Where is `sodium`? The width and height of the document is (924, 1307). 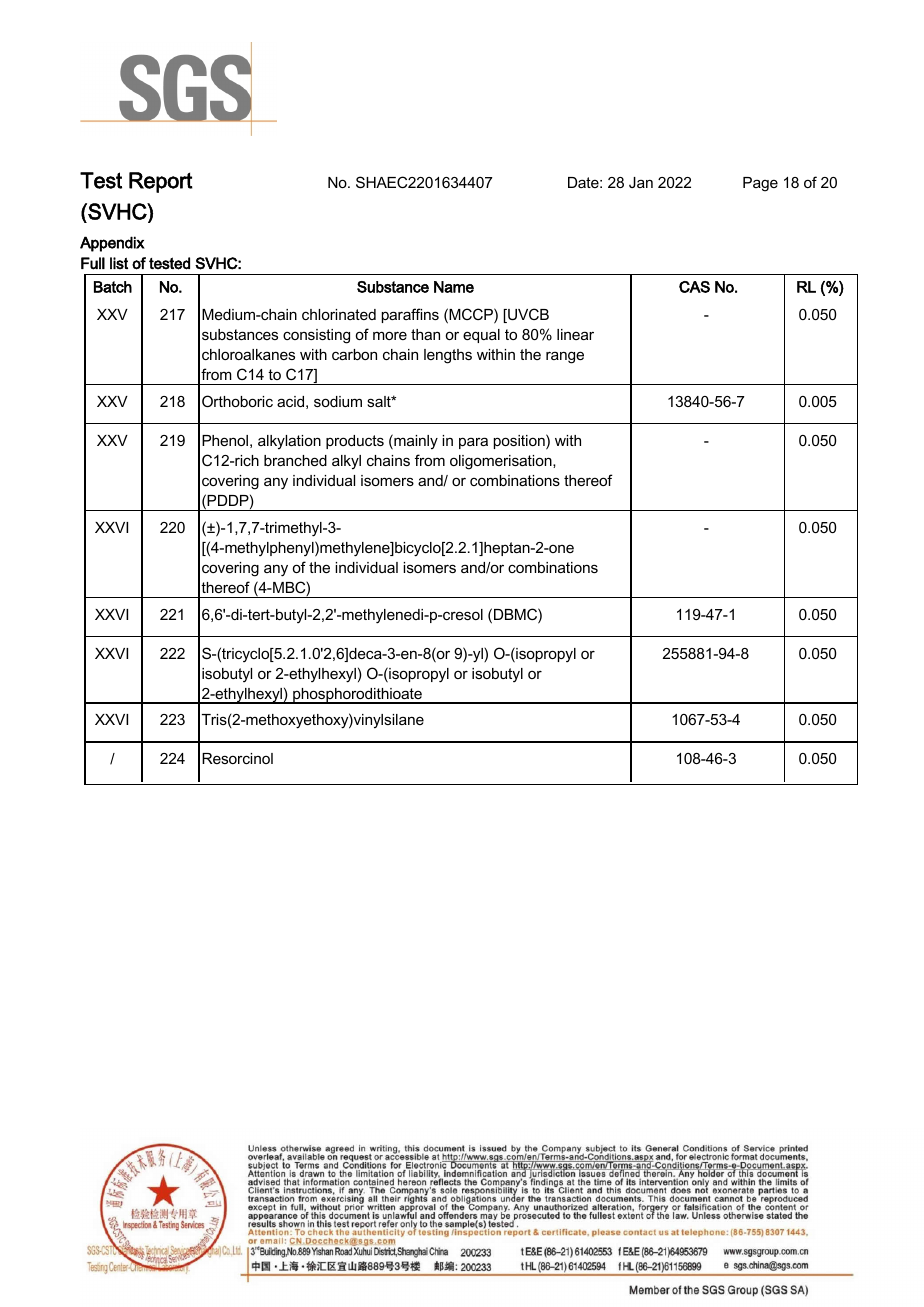 sodium is located at coordinates (338, 401).
